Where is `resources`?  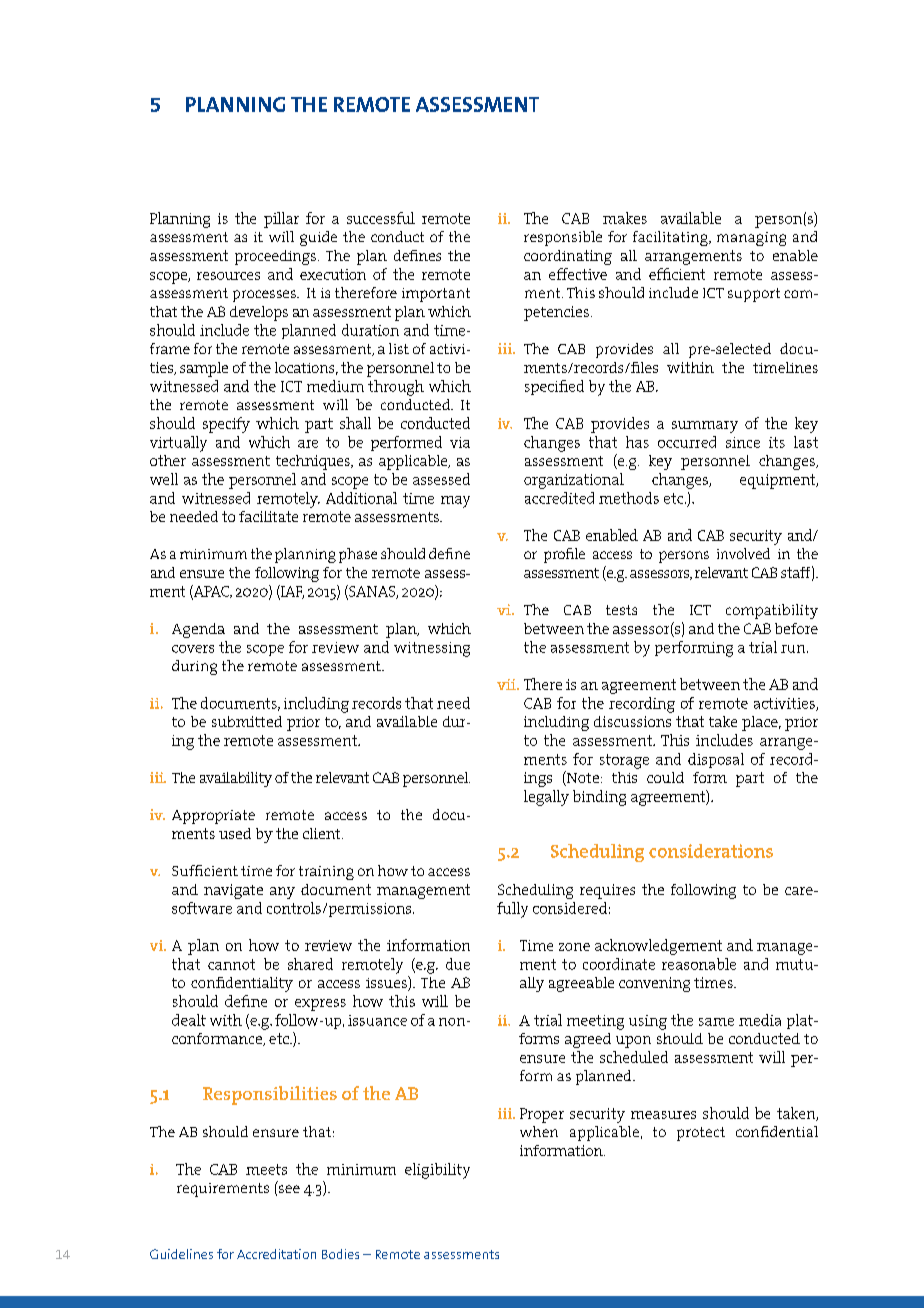 resources is located at coordinates (228, 276).
